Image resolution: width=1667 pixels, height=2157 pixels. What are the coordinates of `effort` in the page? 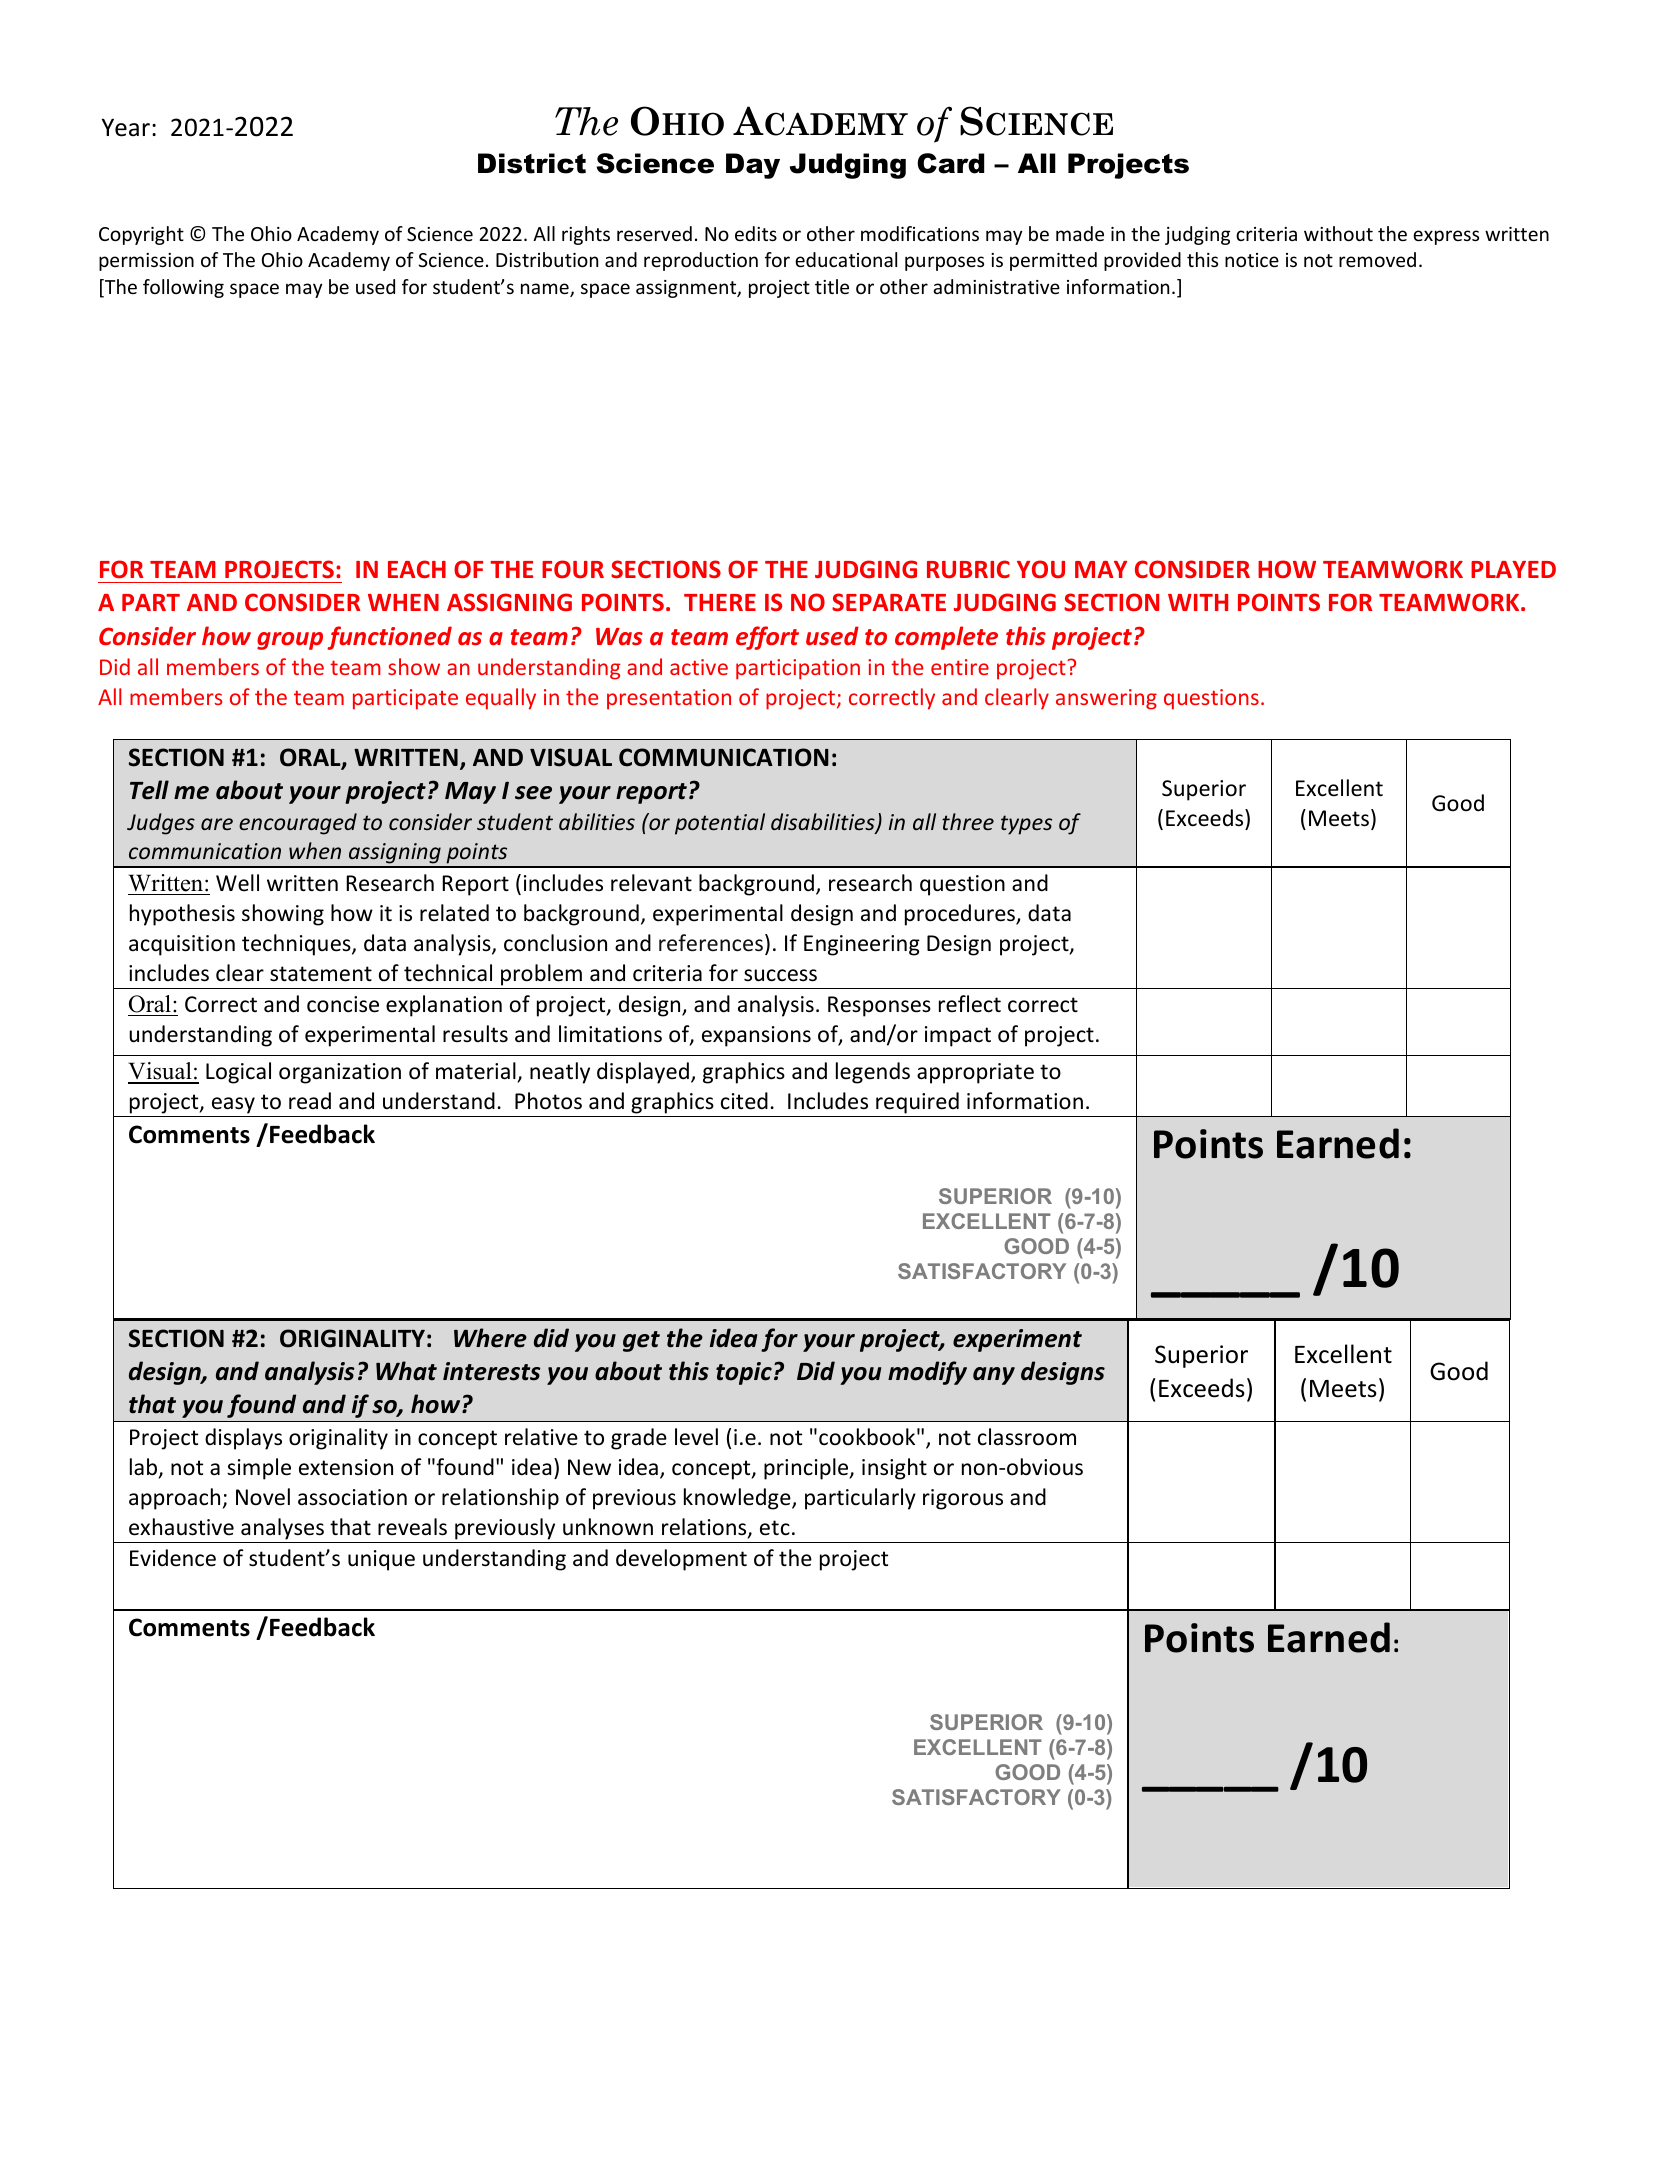 It's located at (767, 638).
